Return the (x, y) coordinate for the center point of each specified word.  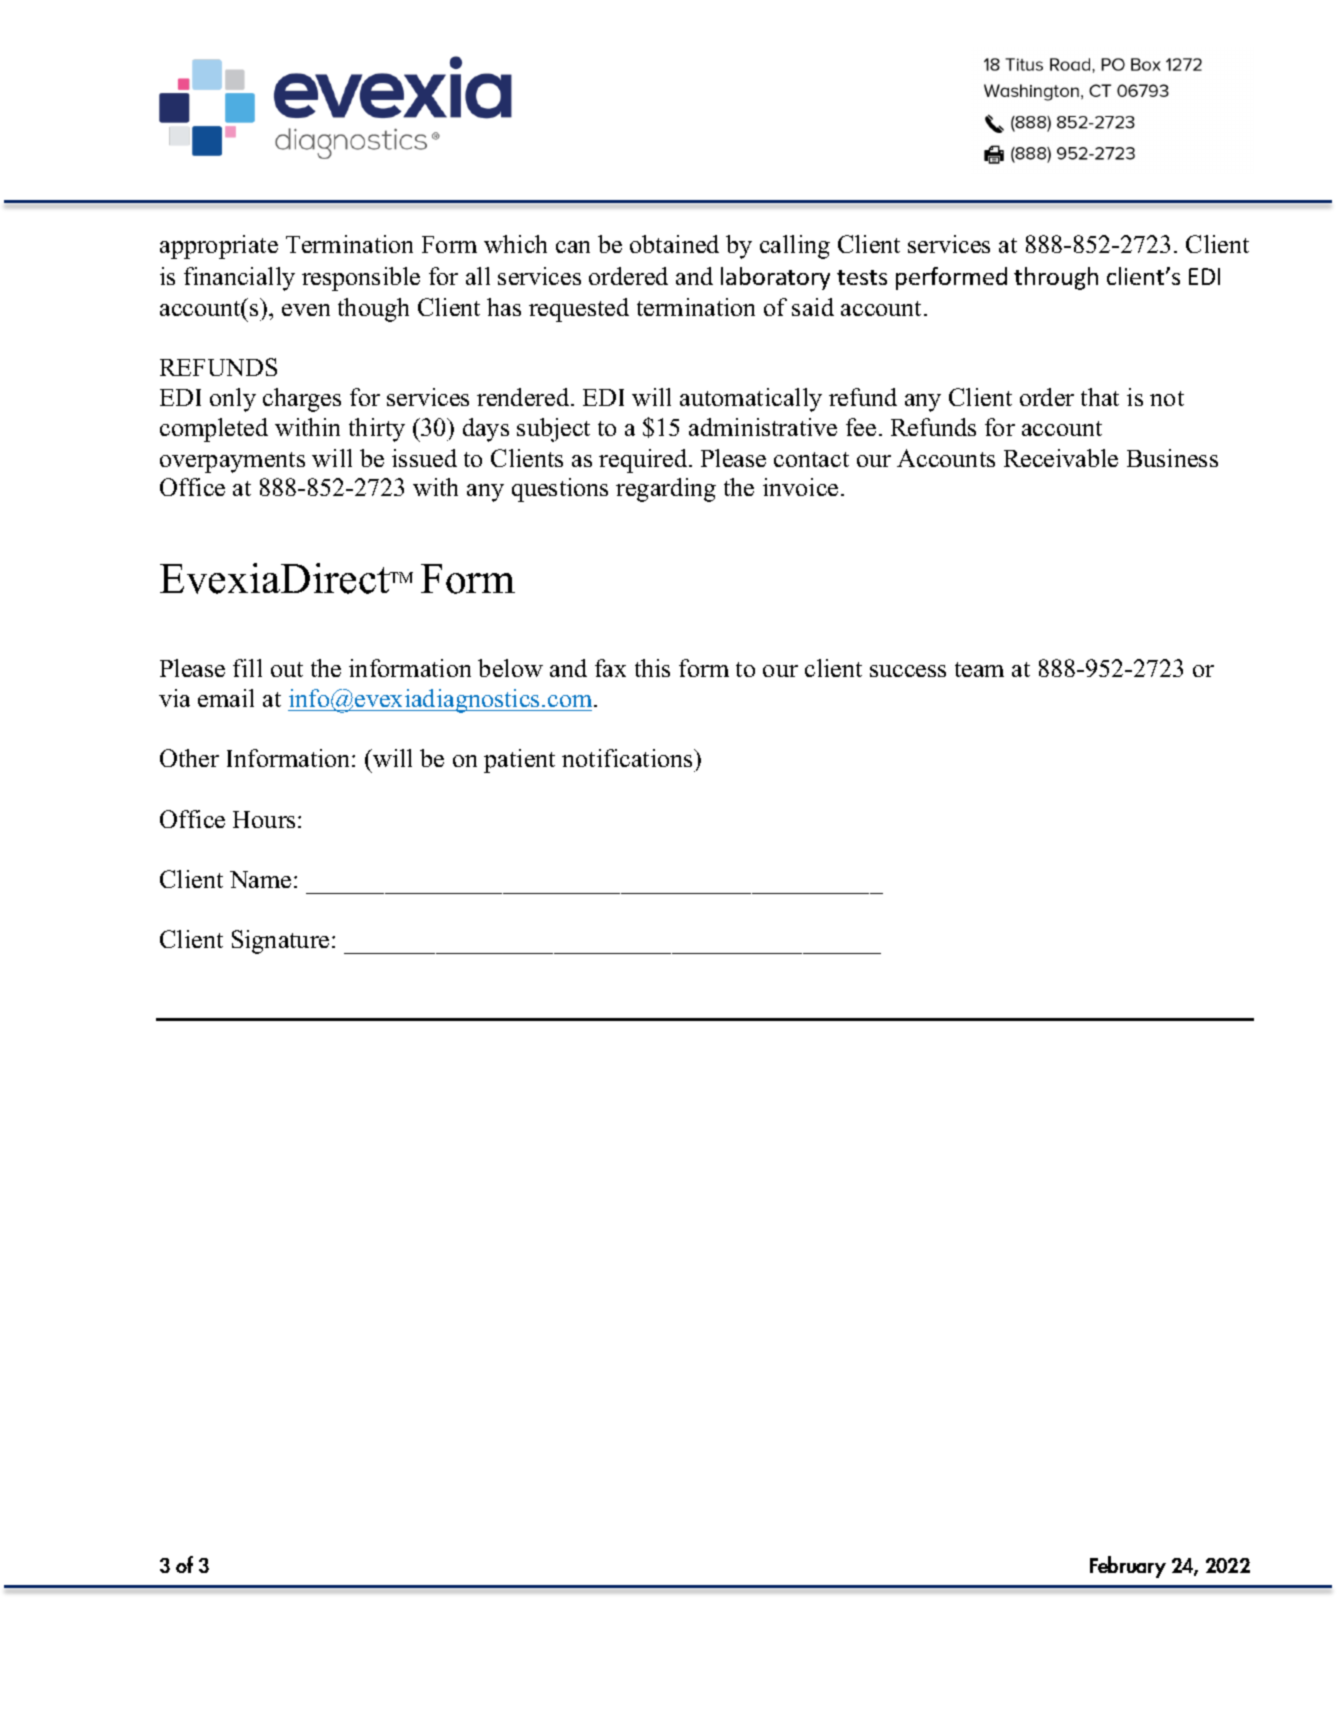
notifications (628, 758)
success (908, 671)
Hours (264, 819)
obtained (674, 244)
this (652, 668)
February (1128, 1567)
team (979, 669)
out (287, 669)
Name (260, 879)
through (1056, 278)
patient (519, 761)
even (306, 310)
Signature (280, 942)
